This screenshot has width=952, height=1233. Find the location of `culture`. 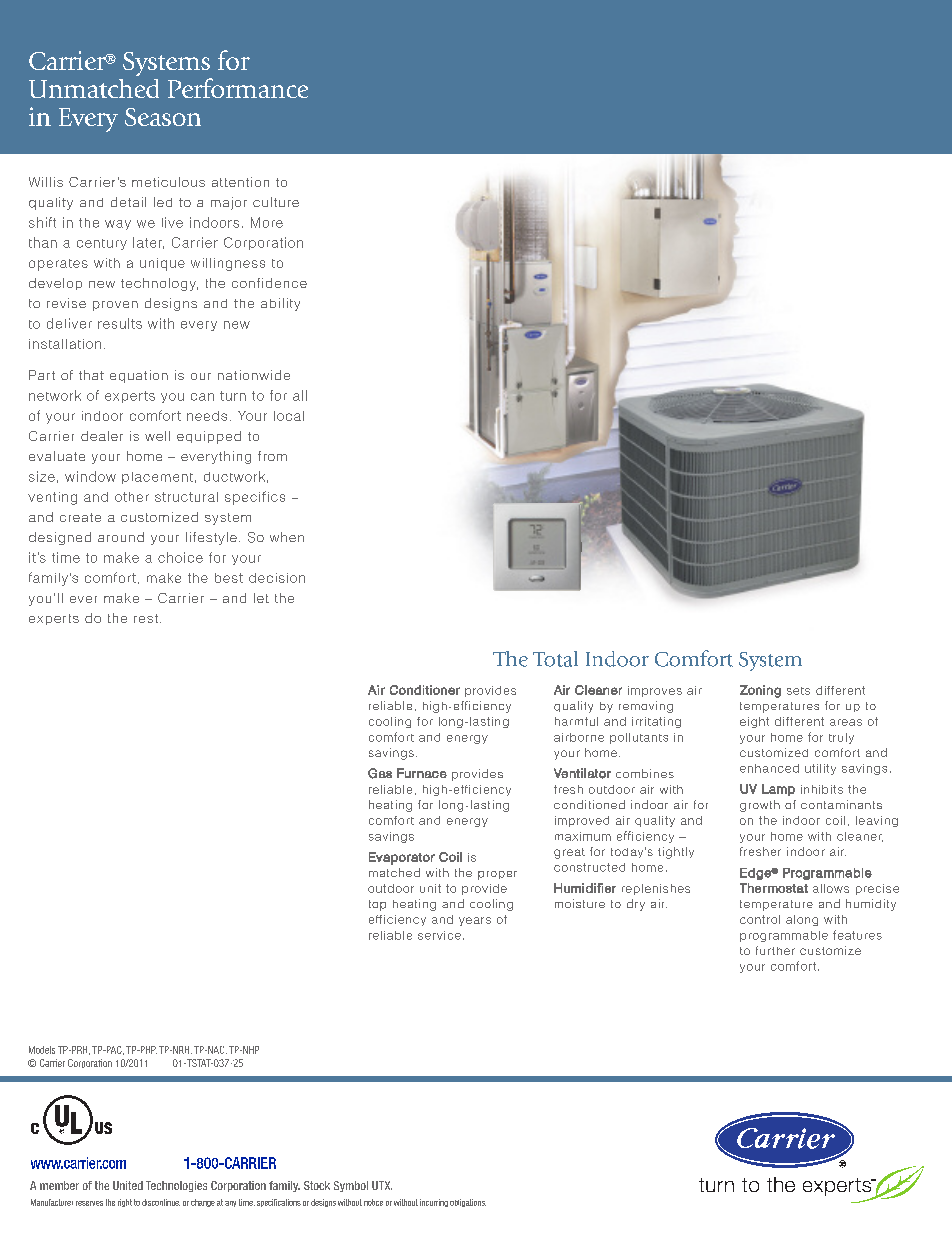

culture is located at coordinates (276, 202).
